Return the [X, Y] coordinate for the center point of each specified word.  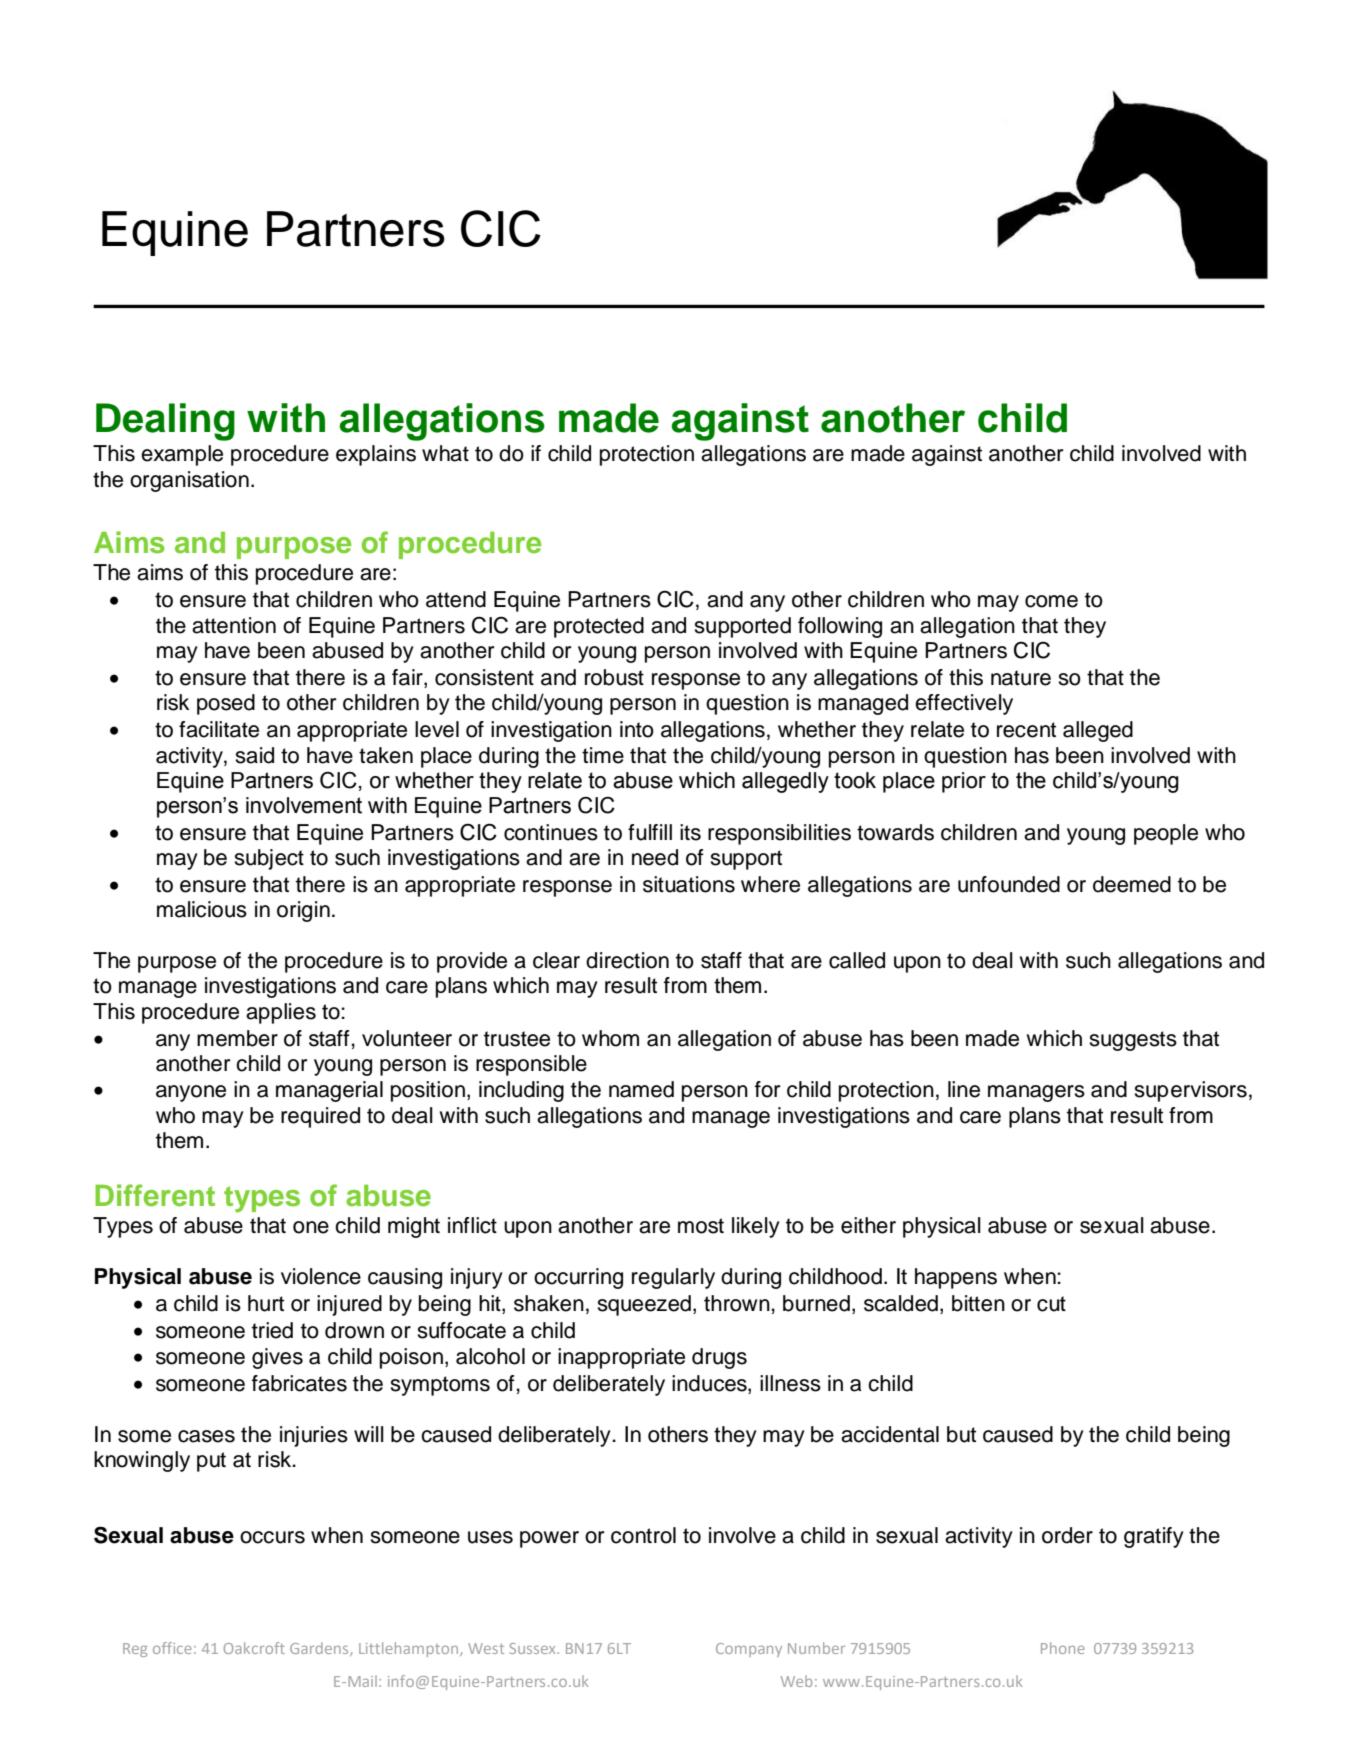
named [641, 1089]
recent [1026, 730]
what [445, 453]
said [254, 755]
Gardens [320, 1649]
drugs [719, 1358]
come [1051, 601]
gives [277, 1358]
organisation [189, 481]
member [237, 1038]
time [603, 755]
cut [1051, 1304]
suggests [1133, 1041]
